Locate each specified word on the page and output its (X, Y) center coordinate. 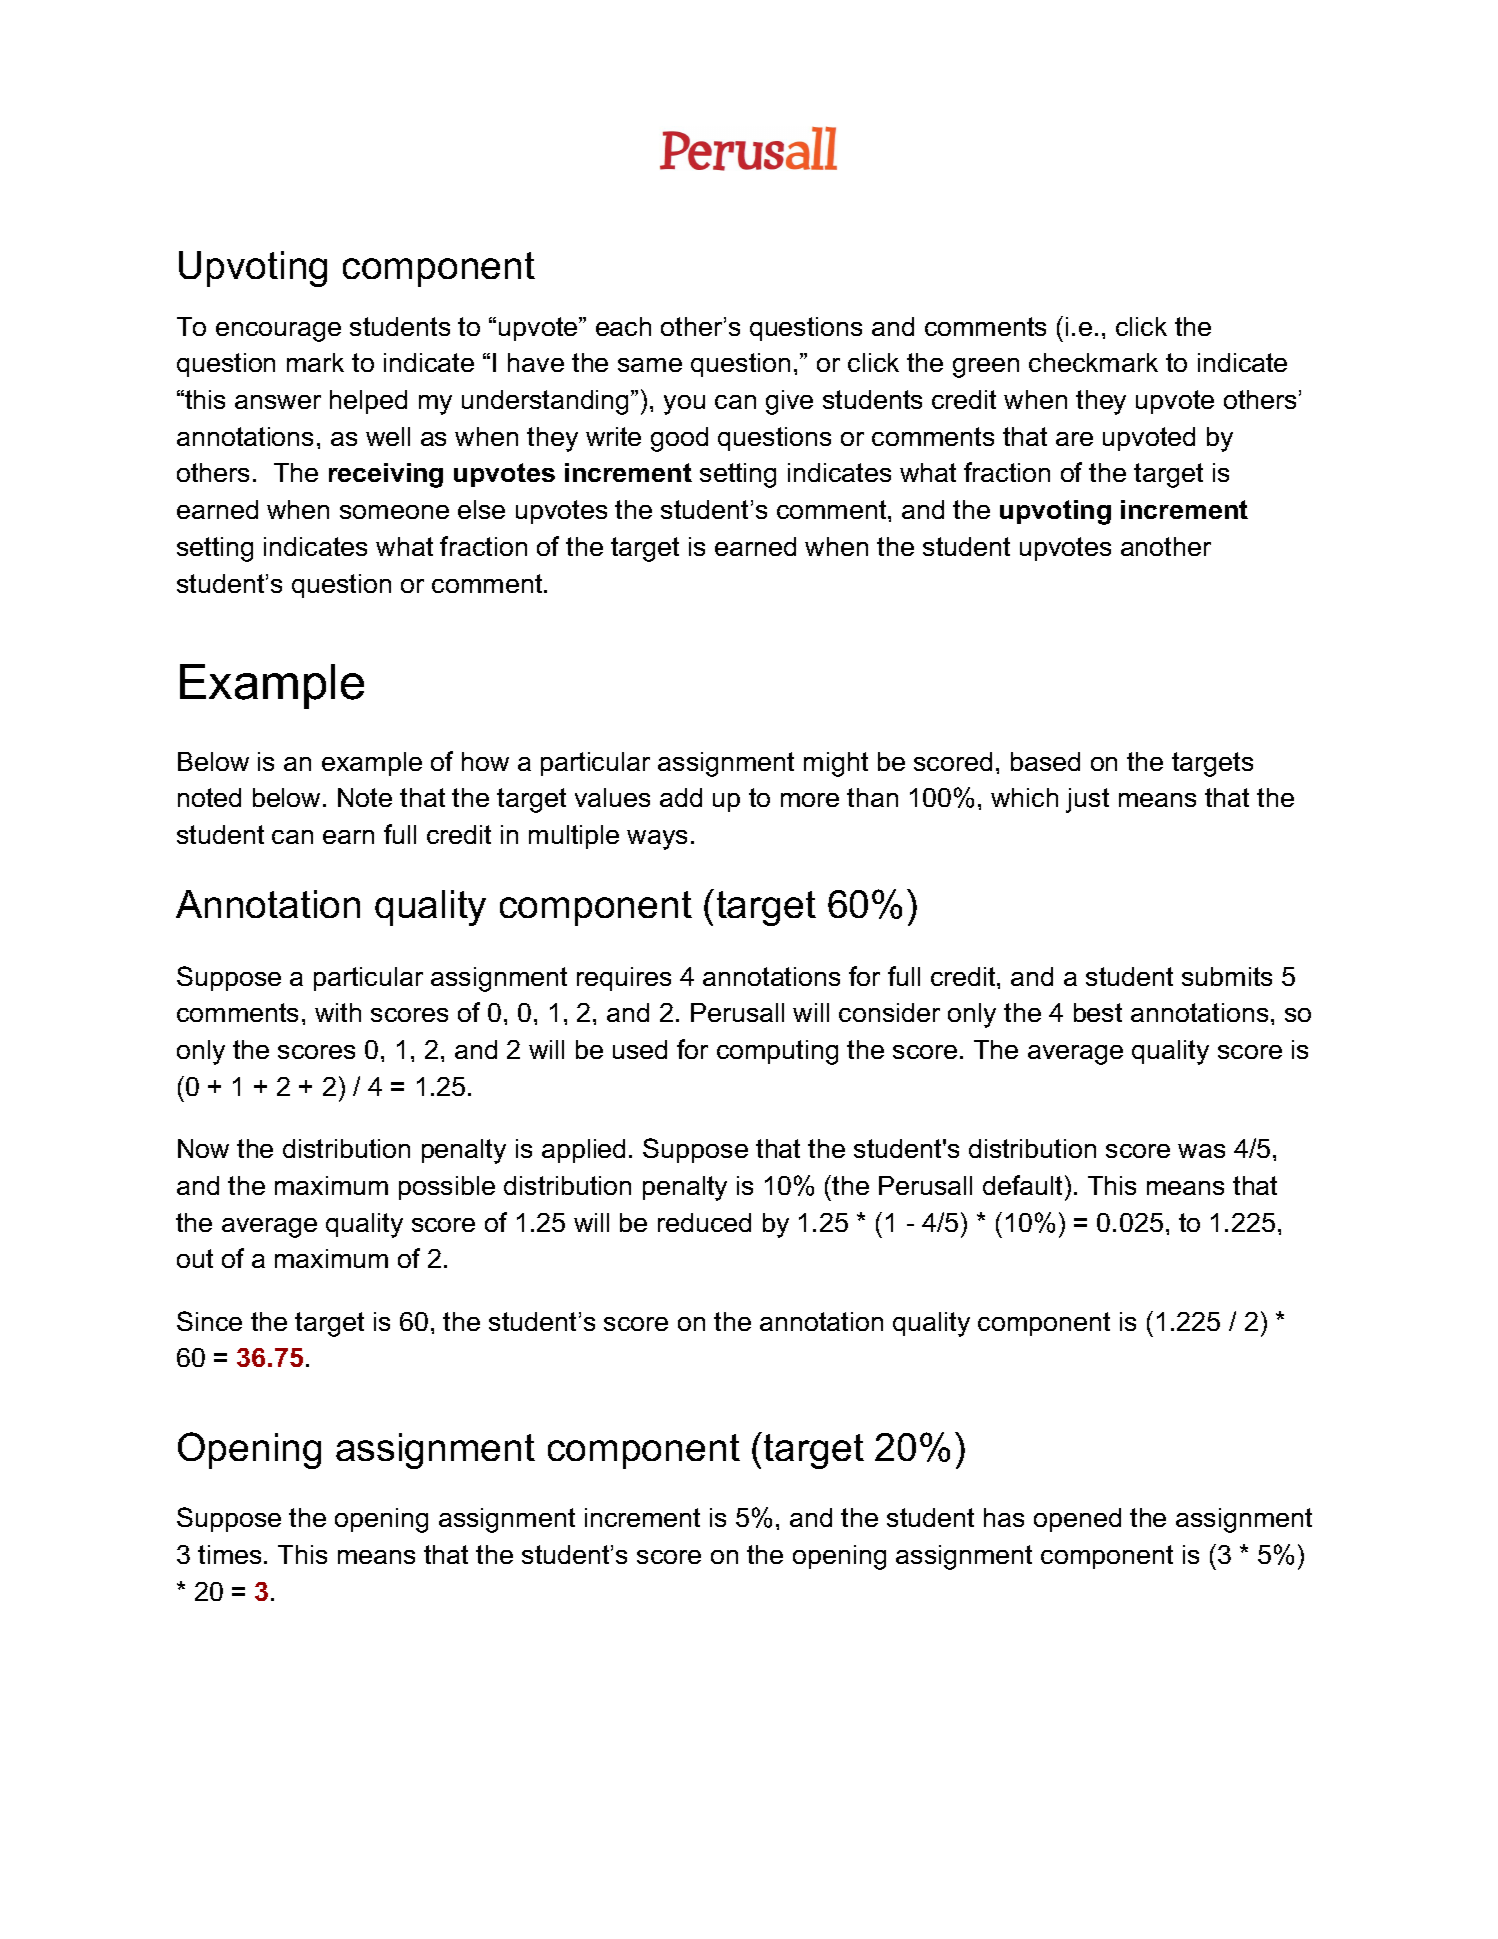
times (229, 1554)
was (1201, 1151)
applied (583, 1151)
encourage (278, 332)
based (1045, 761)
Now (203, 1148)
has (1004, 1517)
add (681, 797)
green (986, 368)
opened (1077, 1520)
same (650, 365)
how (485, 761)
